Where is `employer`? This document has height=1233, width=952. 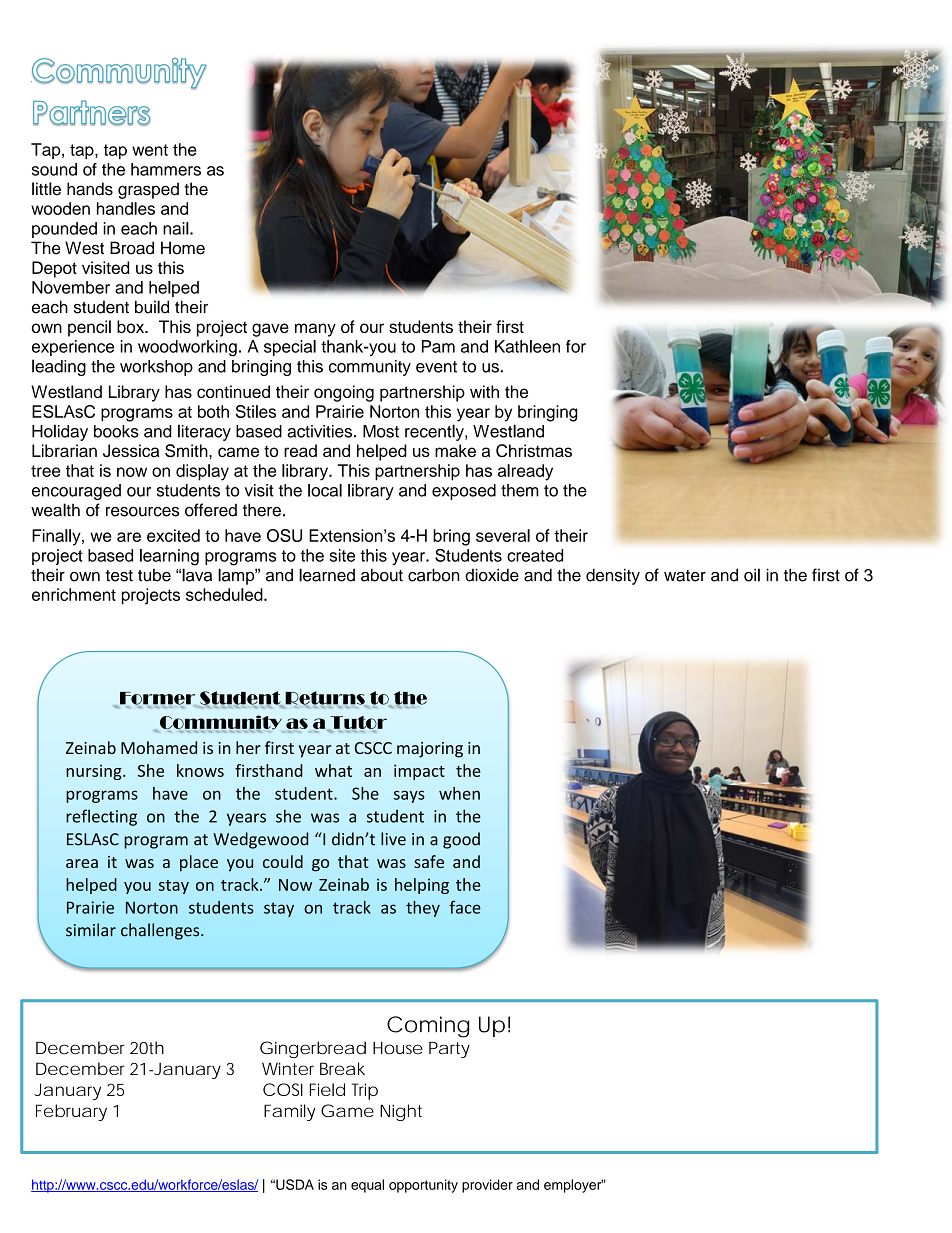 employer is located at coordinates (573, 1186).
